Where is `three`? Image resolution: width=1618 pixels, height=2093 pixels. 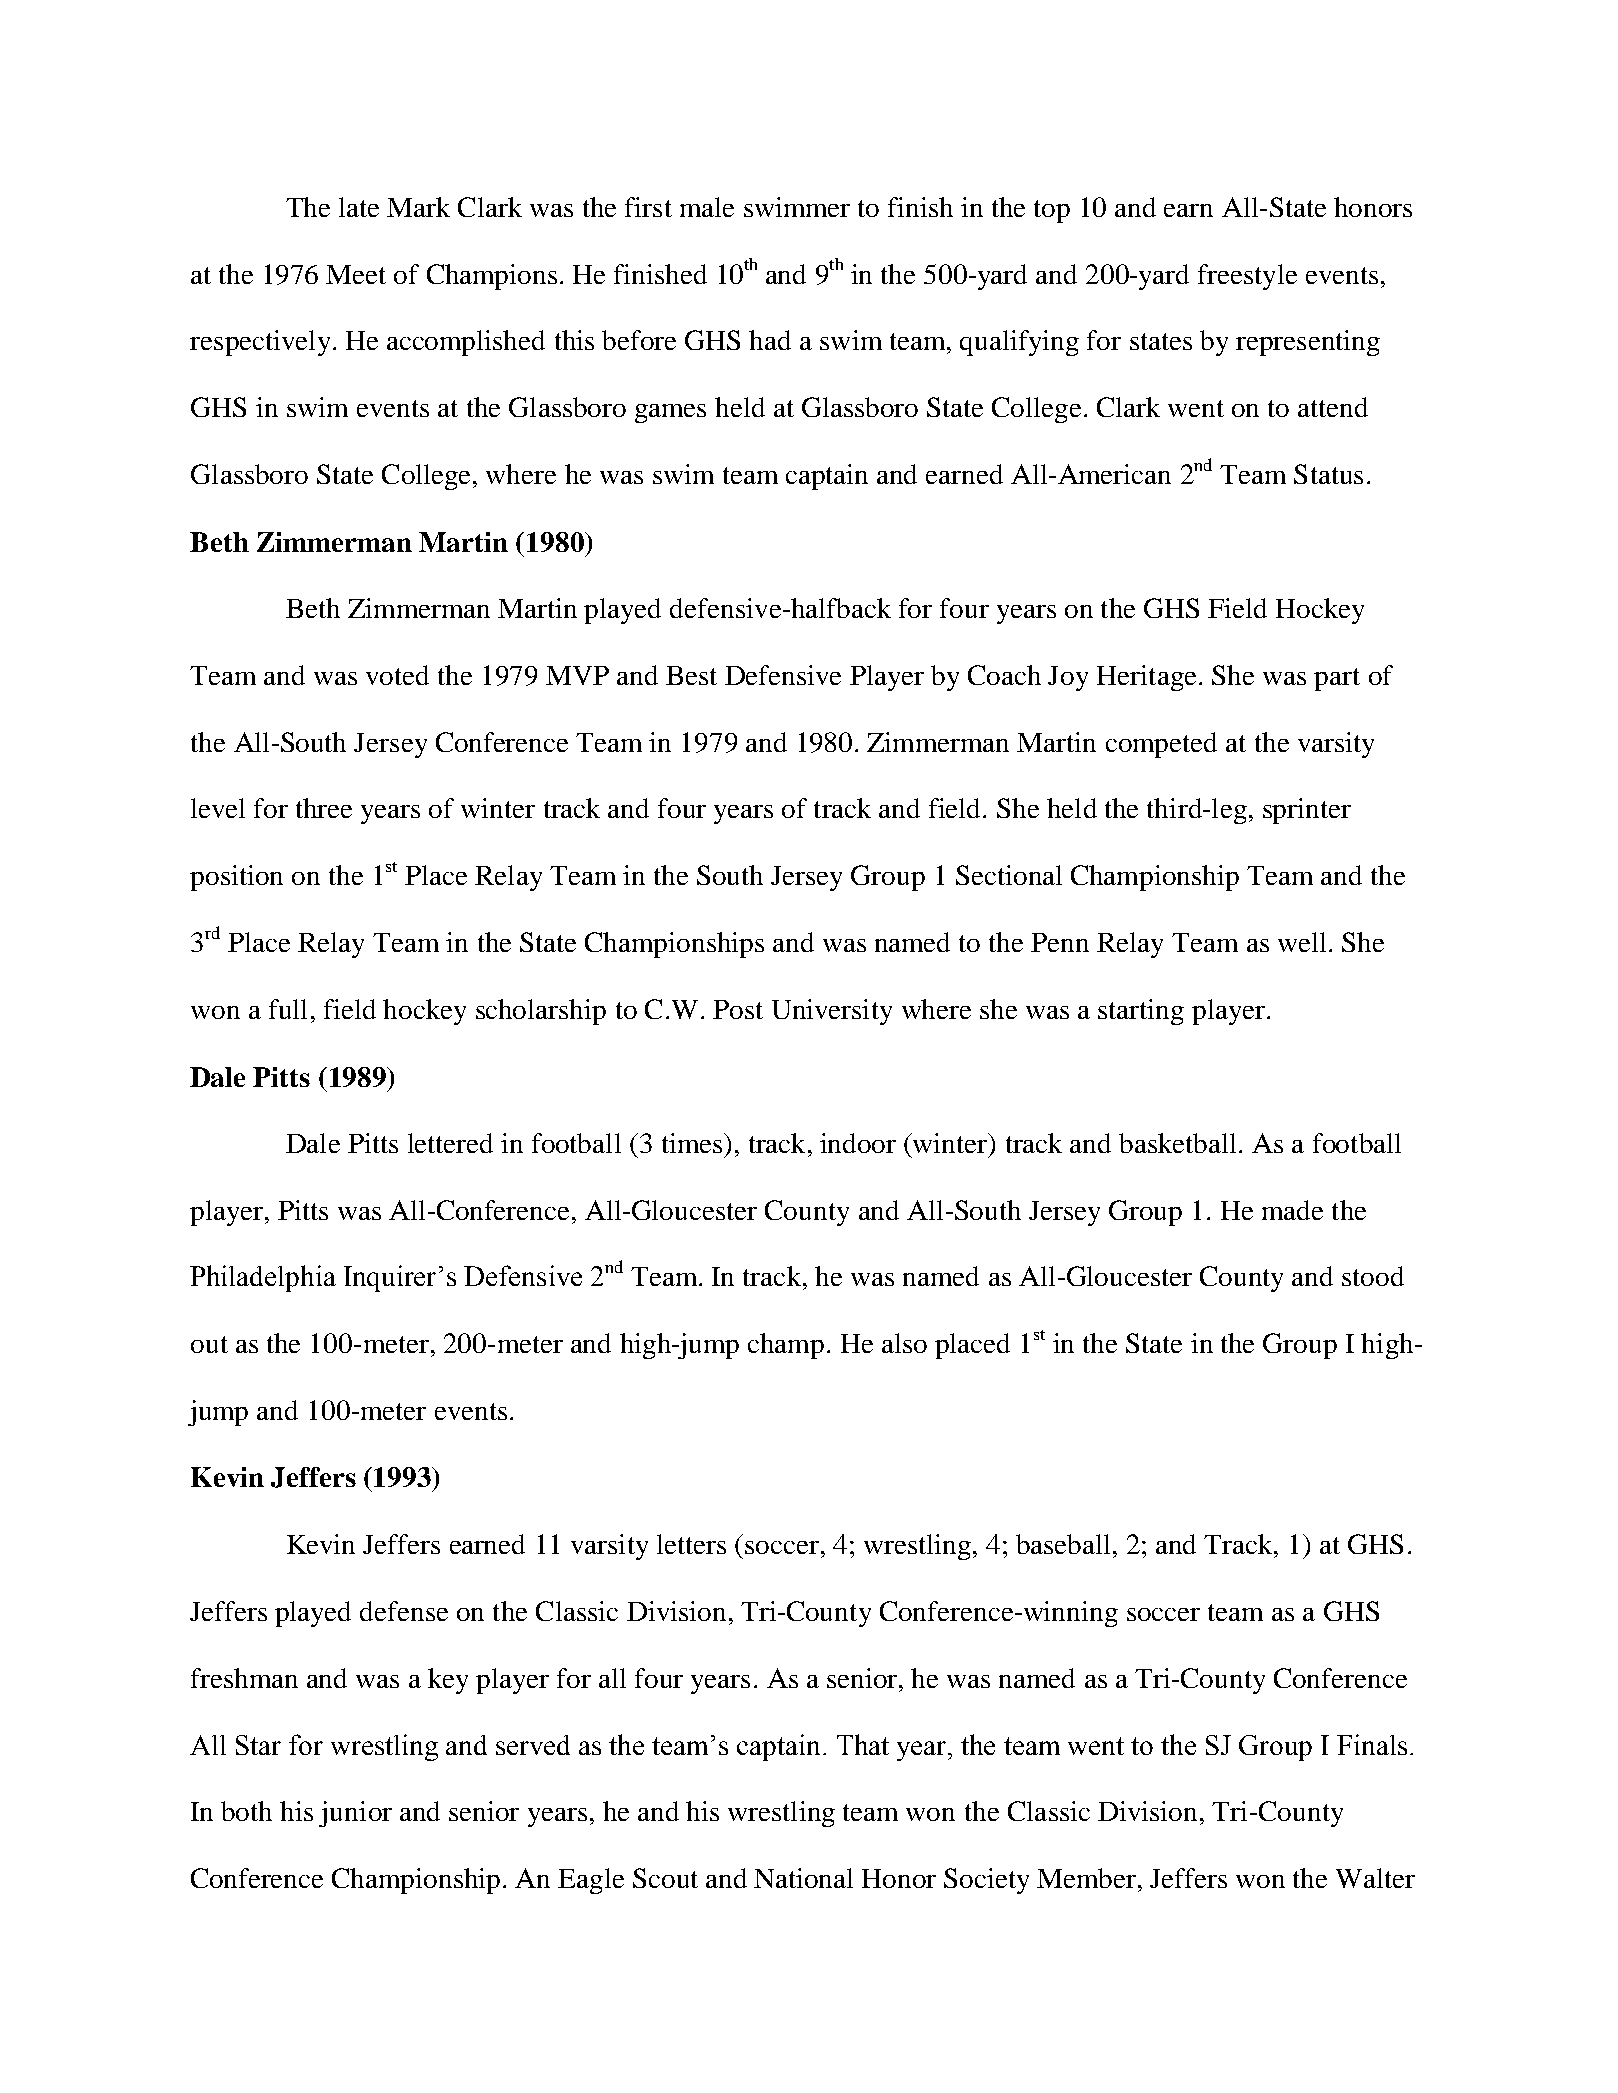 three is located at coordinates (324, 808).
